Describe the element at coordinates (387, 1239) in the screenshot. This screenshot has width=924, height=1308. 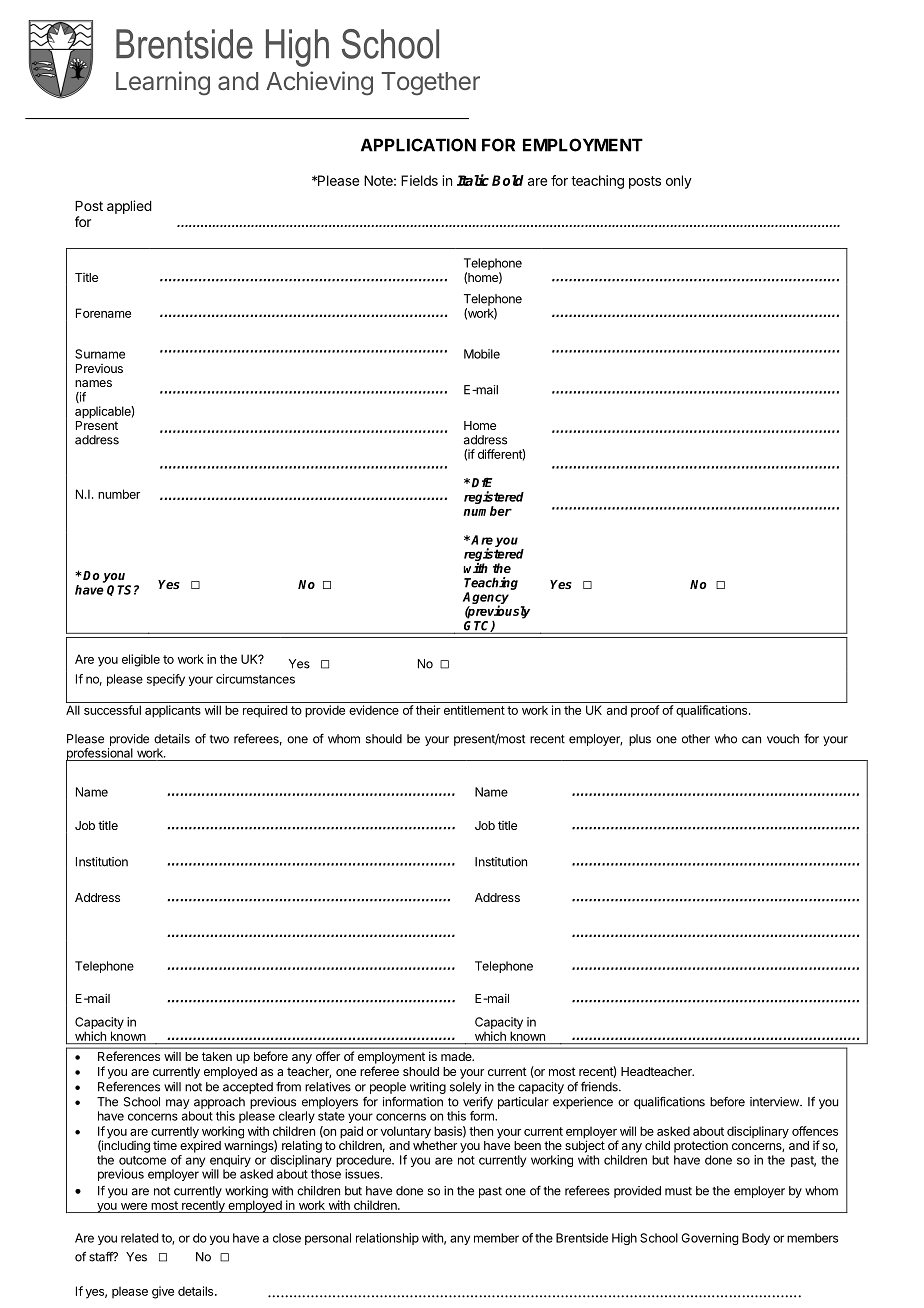
I see `relationship` at that location.
